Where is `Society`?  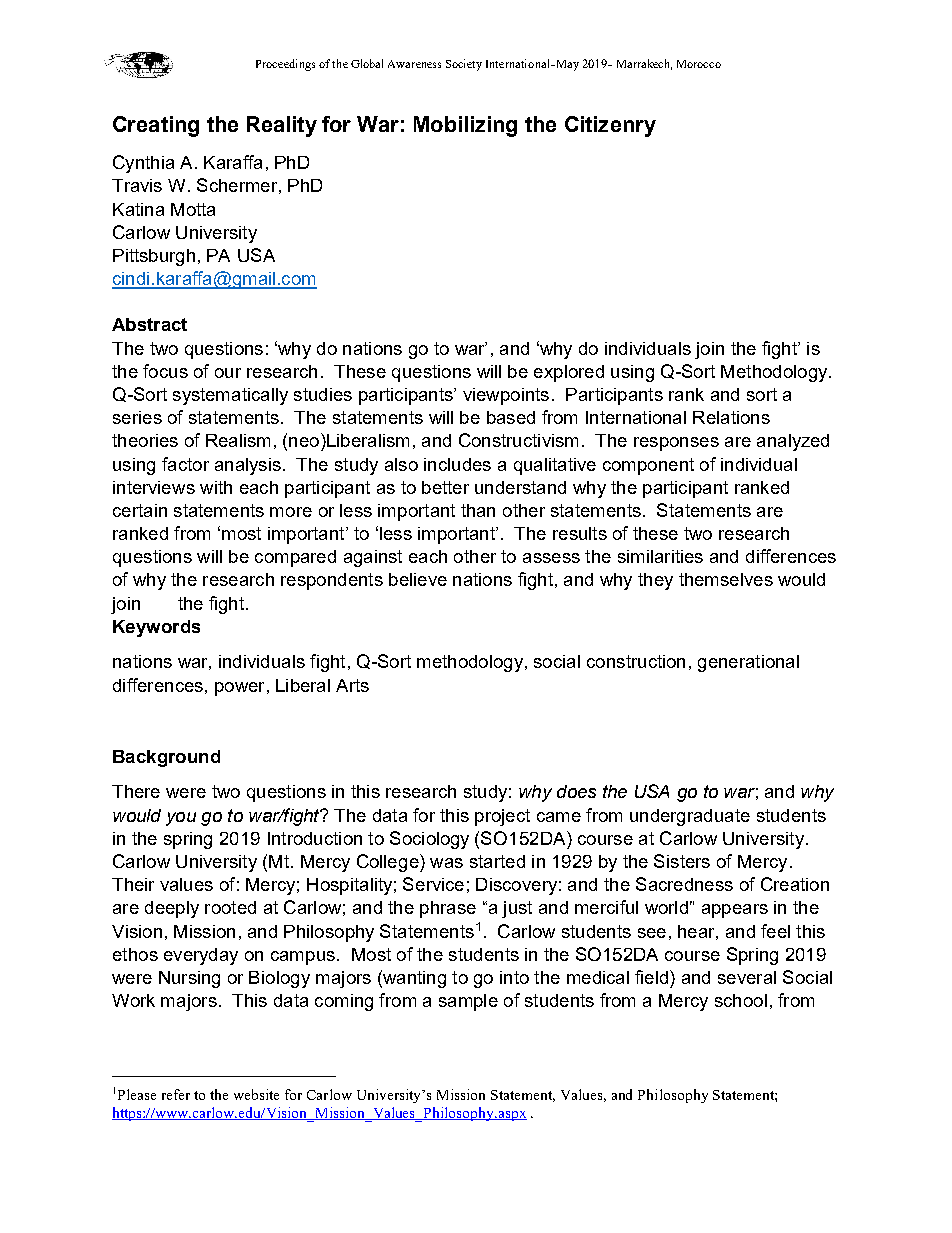 Society is located at coordinates (464, 65).
